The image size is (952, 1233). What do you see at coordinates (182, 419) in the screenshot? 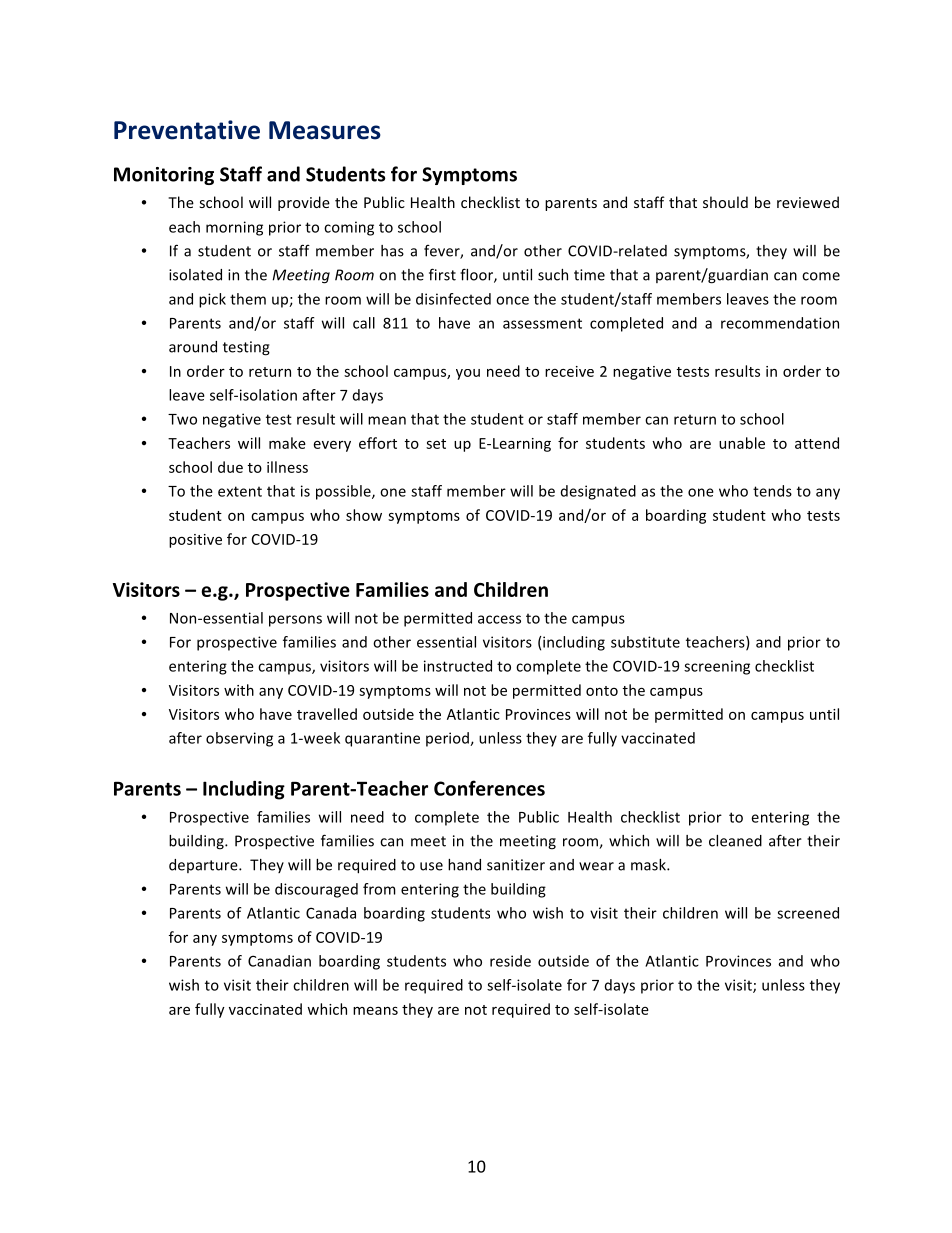
I see `Two` at bounding box center [182, 419].
